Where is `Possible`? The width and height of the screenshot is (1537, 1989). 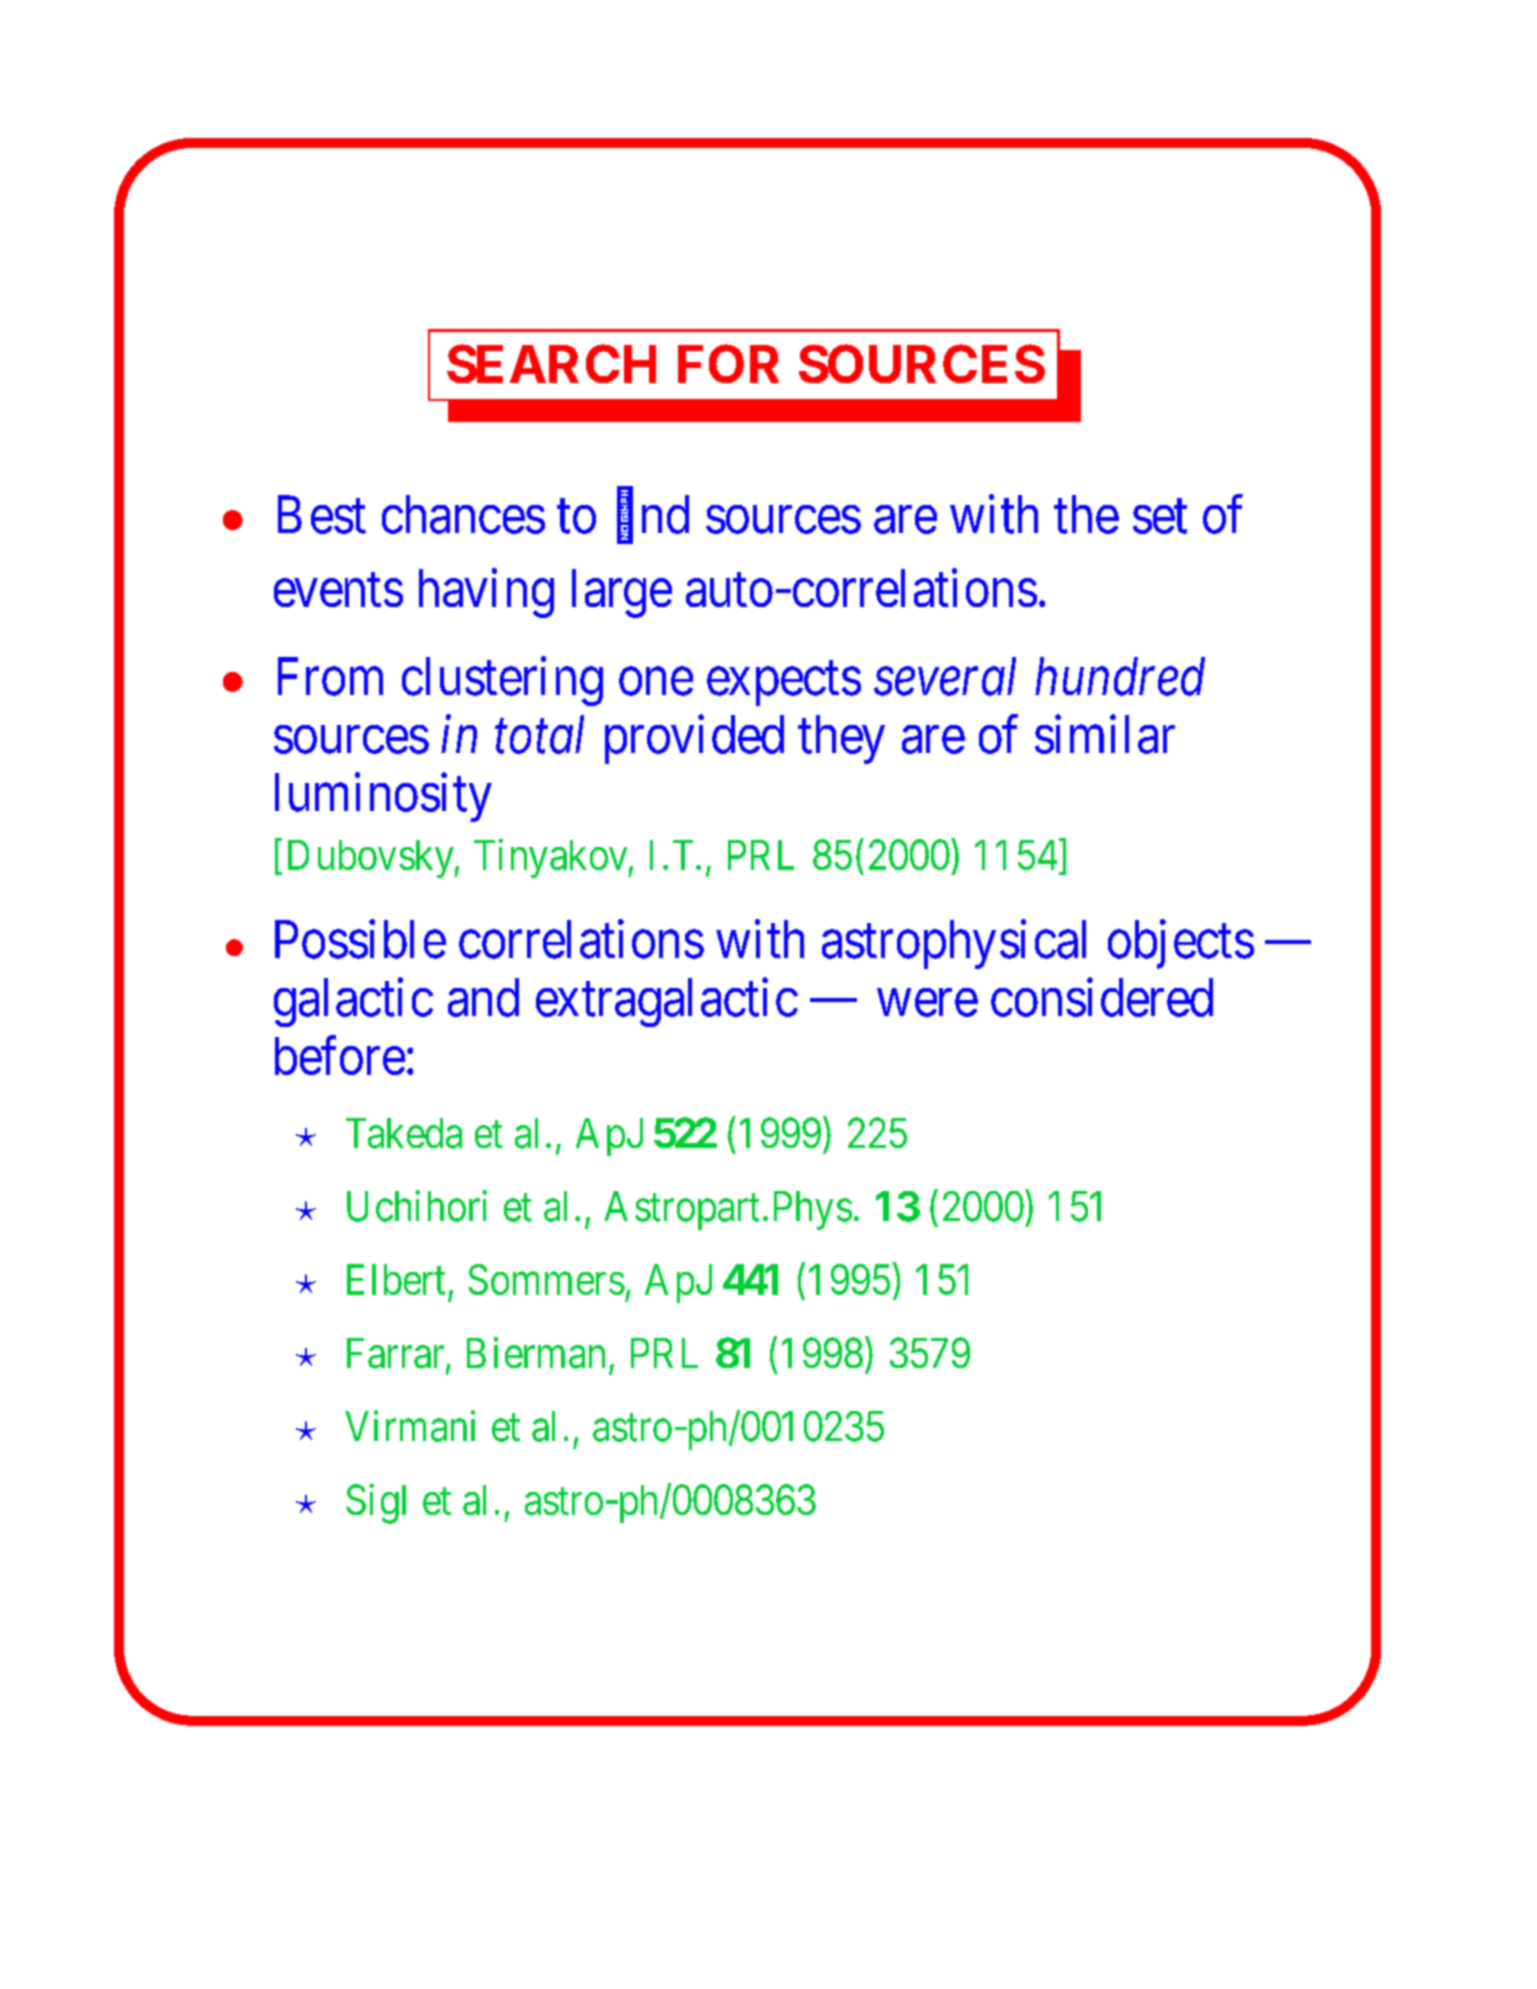 Possible is located at coordinates (360, 939).
